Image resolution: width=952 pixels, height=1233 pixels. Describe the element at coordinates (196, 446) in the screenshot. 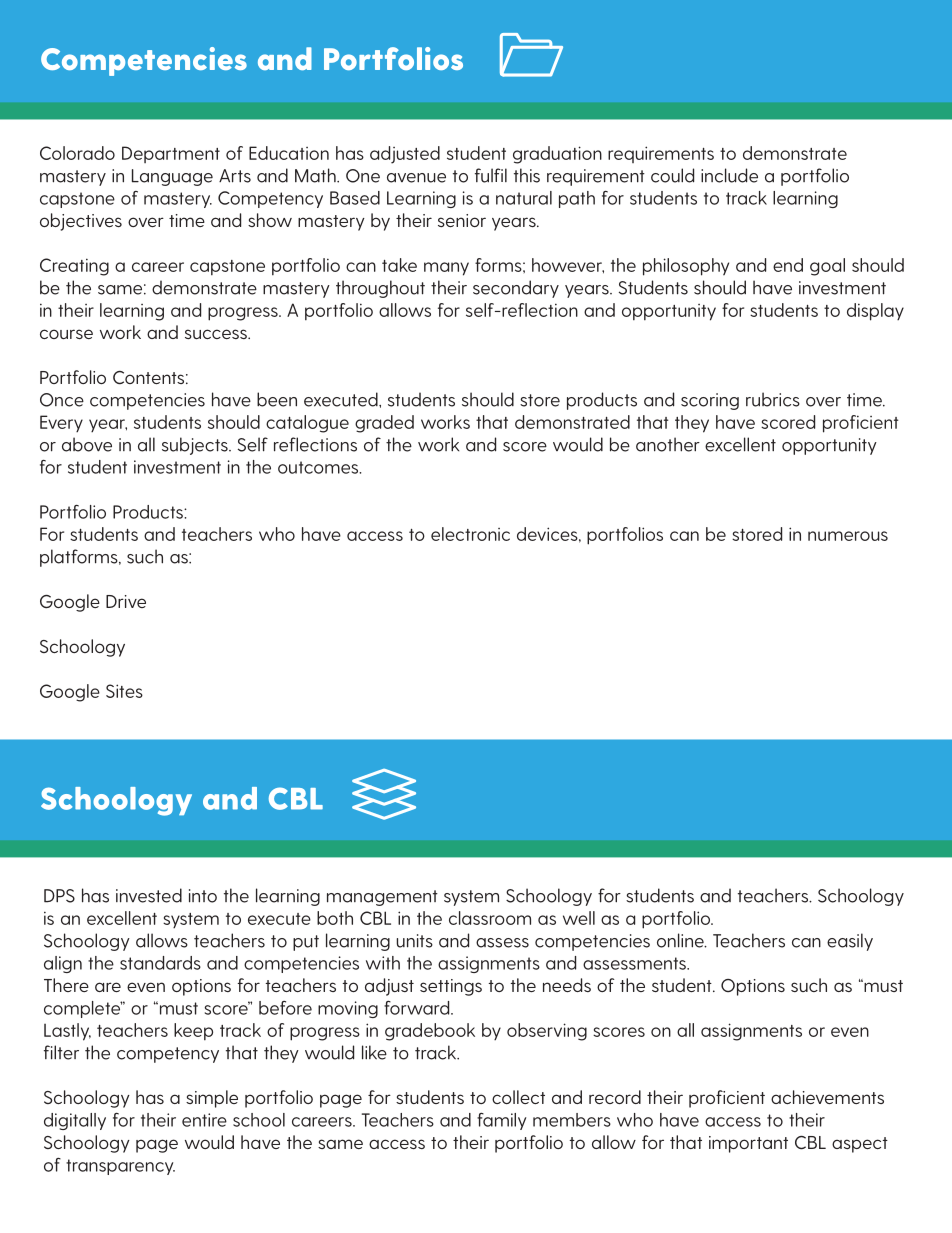

I see `subjects` at that location.
